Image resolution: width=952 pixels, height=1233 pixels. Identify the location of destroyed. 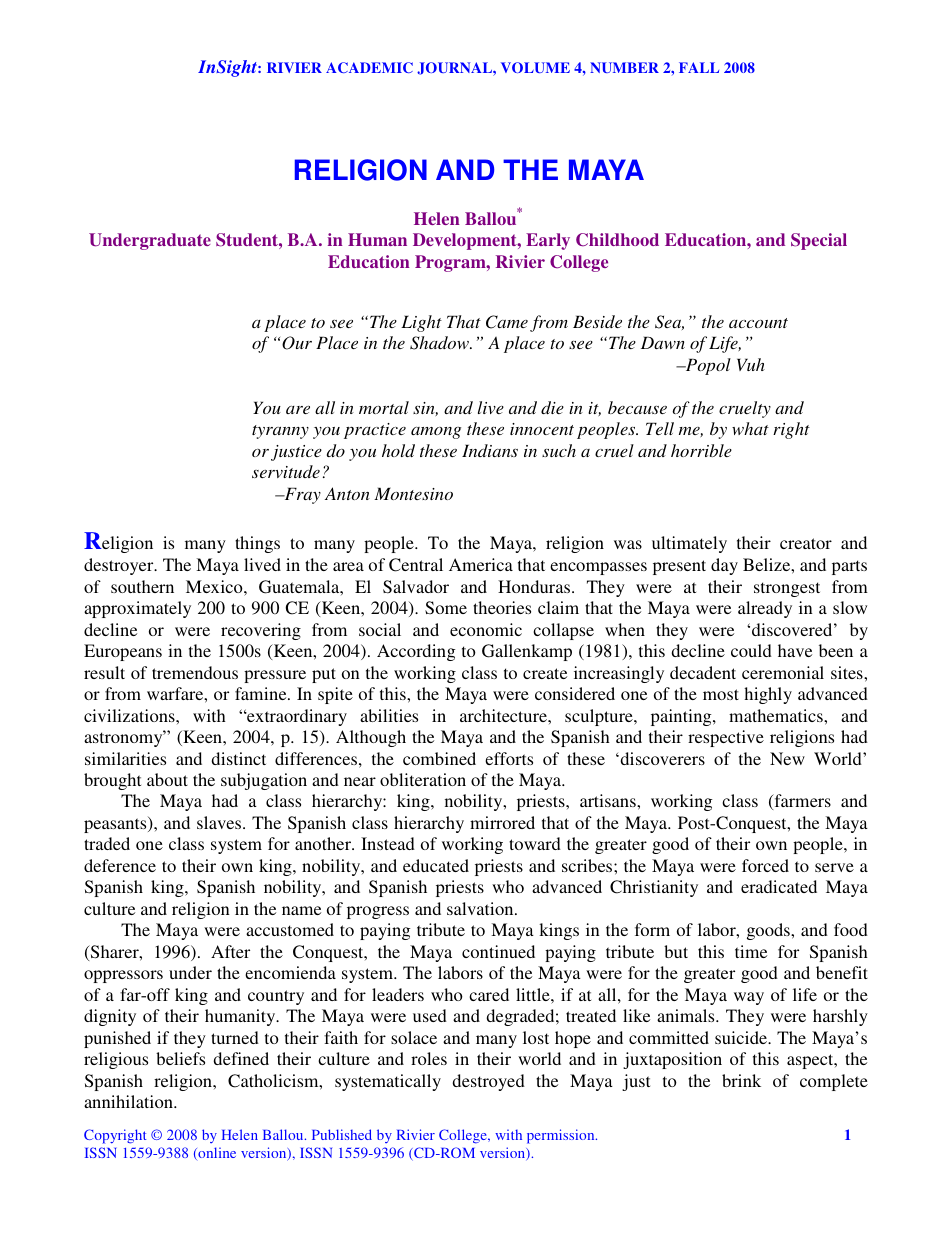
(488, 1082).
